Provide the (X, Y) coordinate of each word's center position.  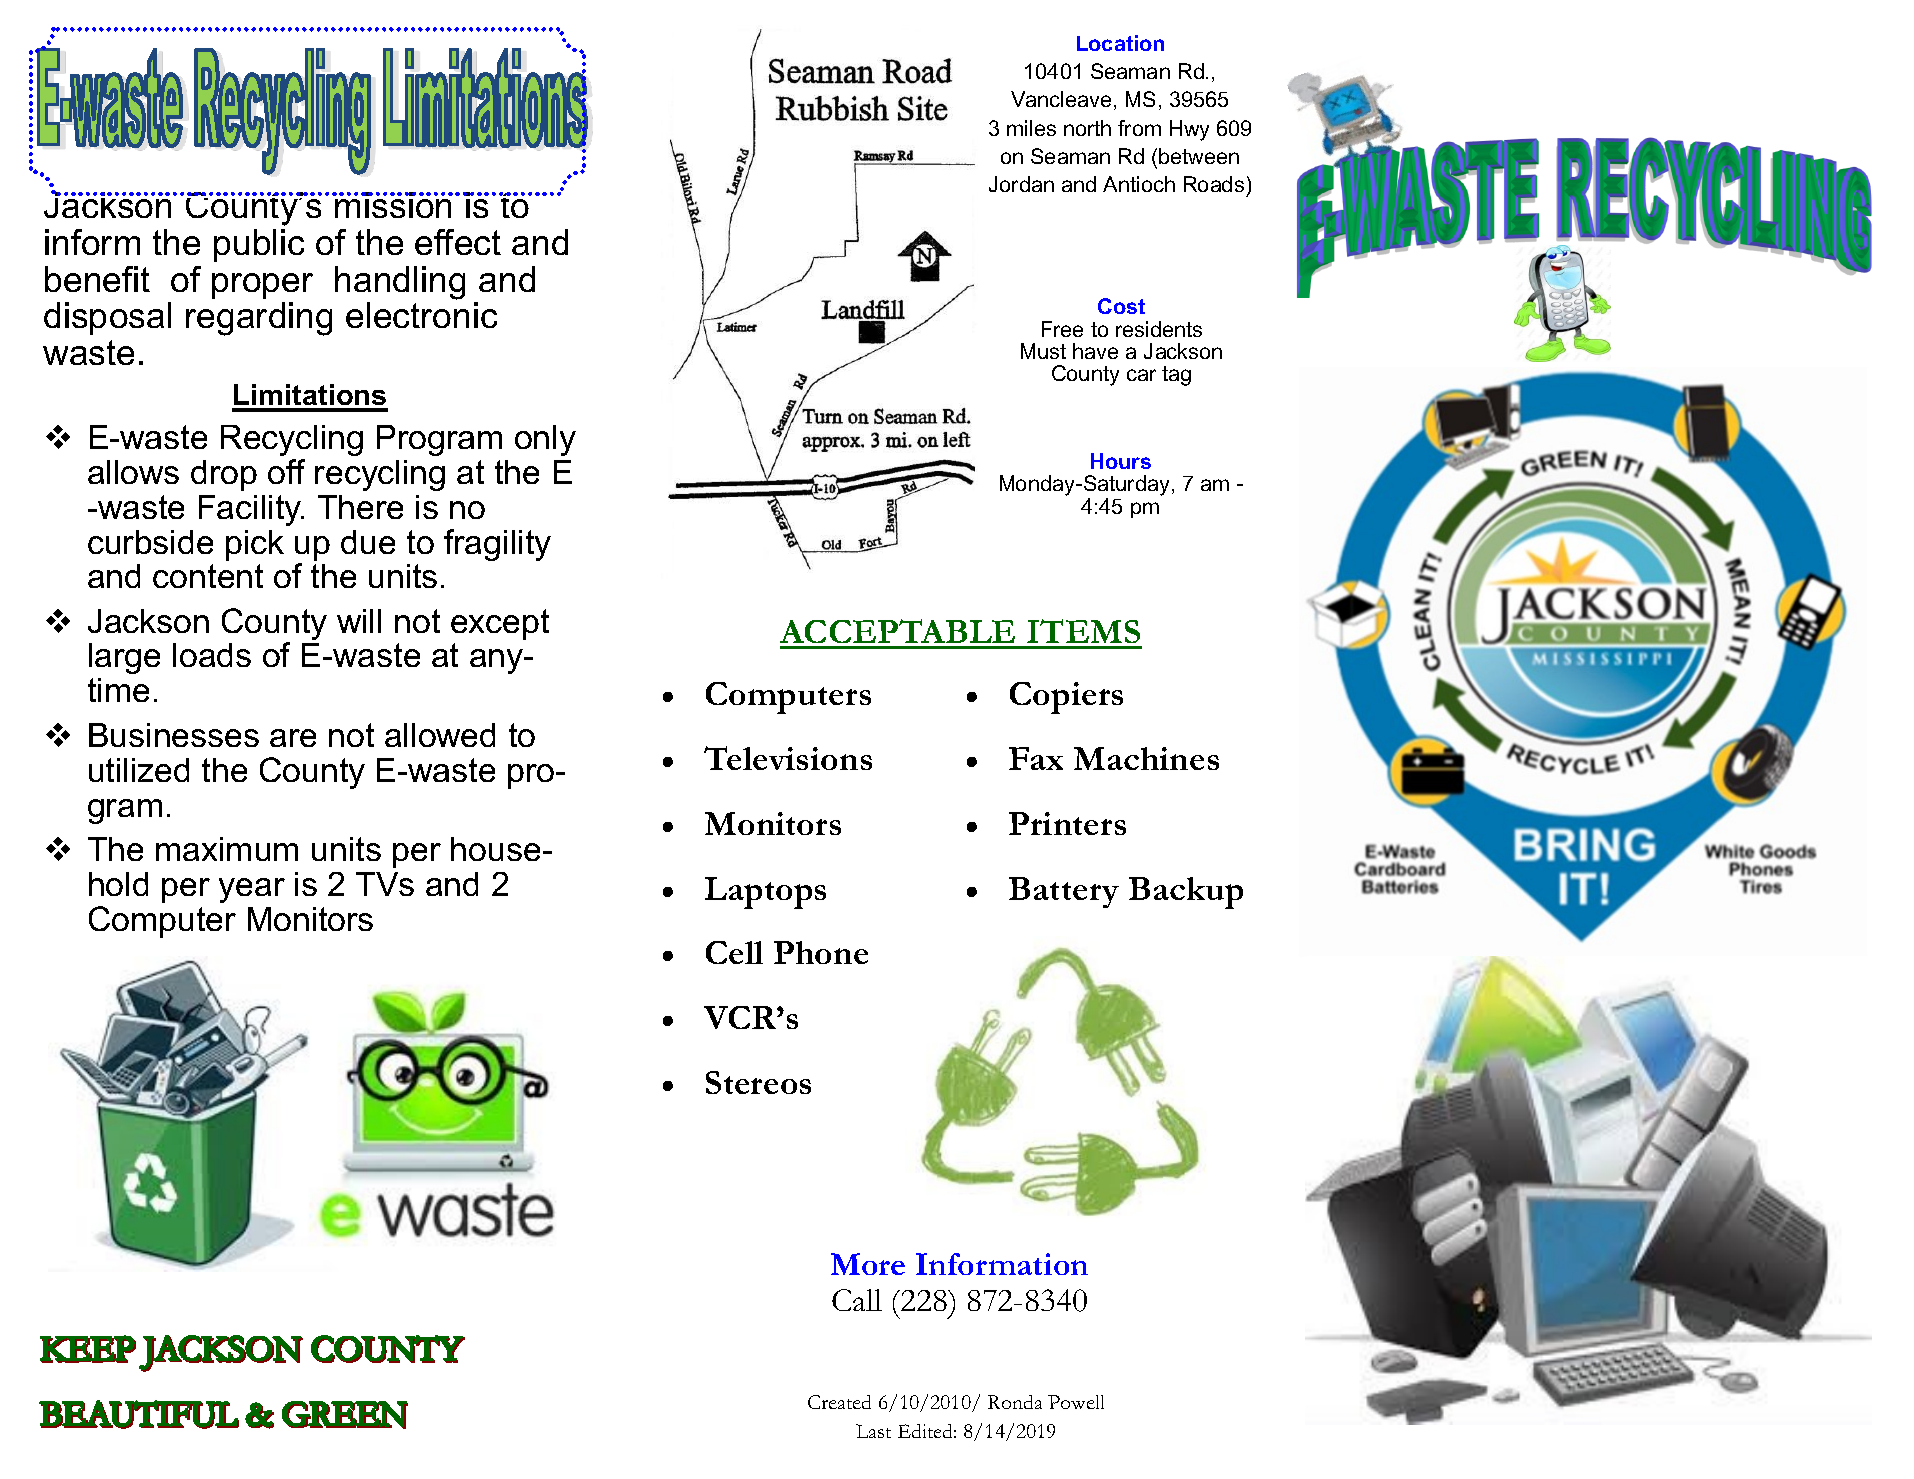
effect (458, 242)
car (1141, 375)
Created (839, 1402)
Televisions (788, 758)
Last (873, 1431)
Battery (1064, 892)
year (252, 890)
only (545, 440)
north (1087, 128)
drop (224, 475)
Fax (1036, 758)
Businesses (174, 735)
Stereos (758, 1082)
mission (393, 205)
